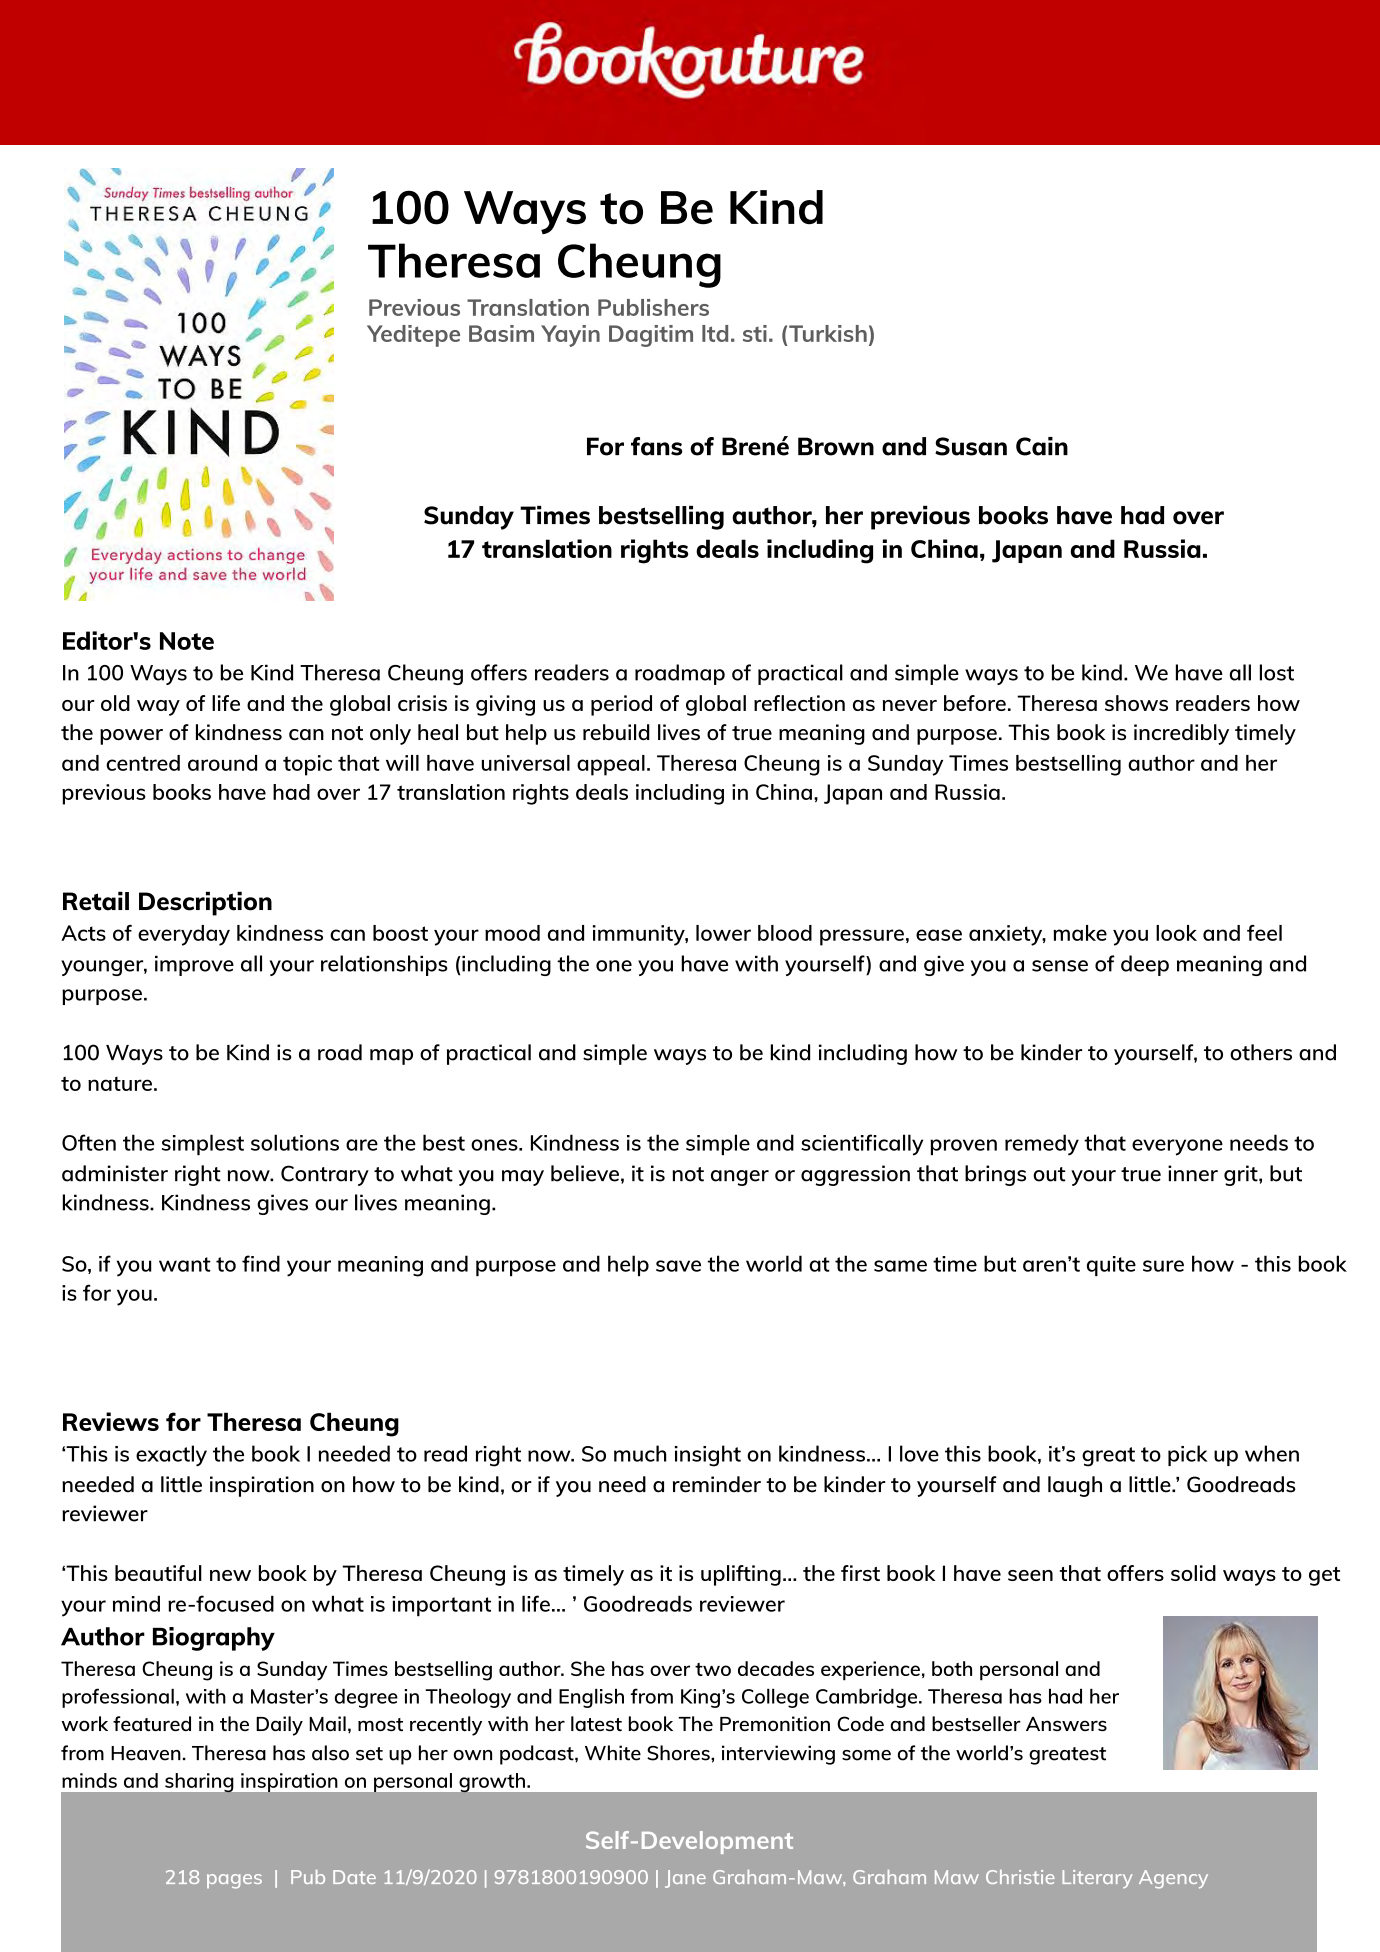 The height and width of the page is (1952, 1380). Describe the element at coordinates (1177, 1147) in the page. I see `everyone` at that location.
